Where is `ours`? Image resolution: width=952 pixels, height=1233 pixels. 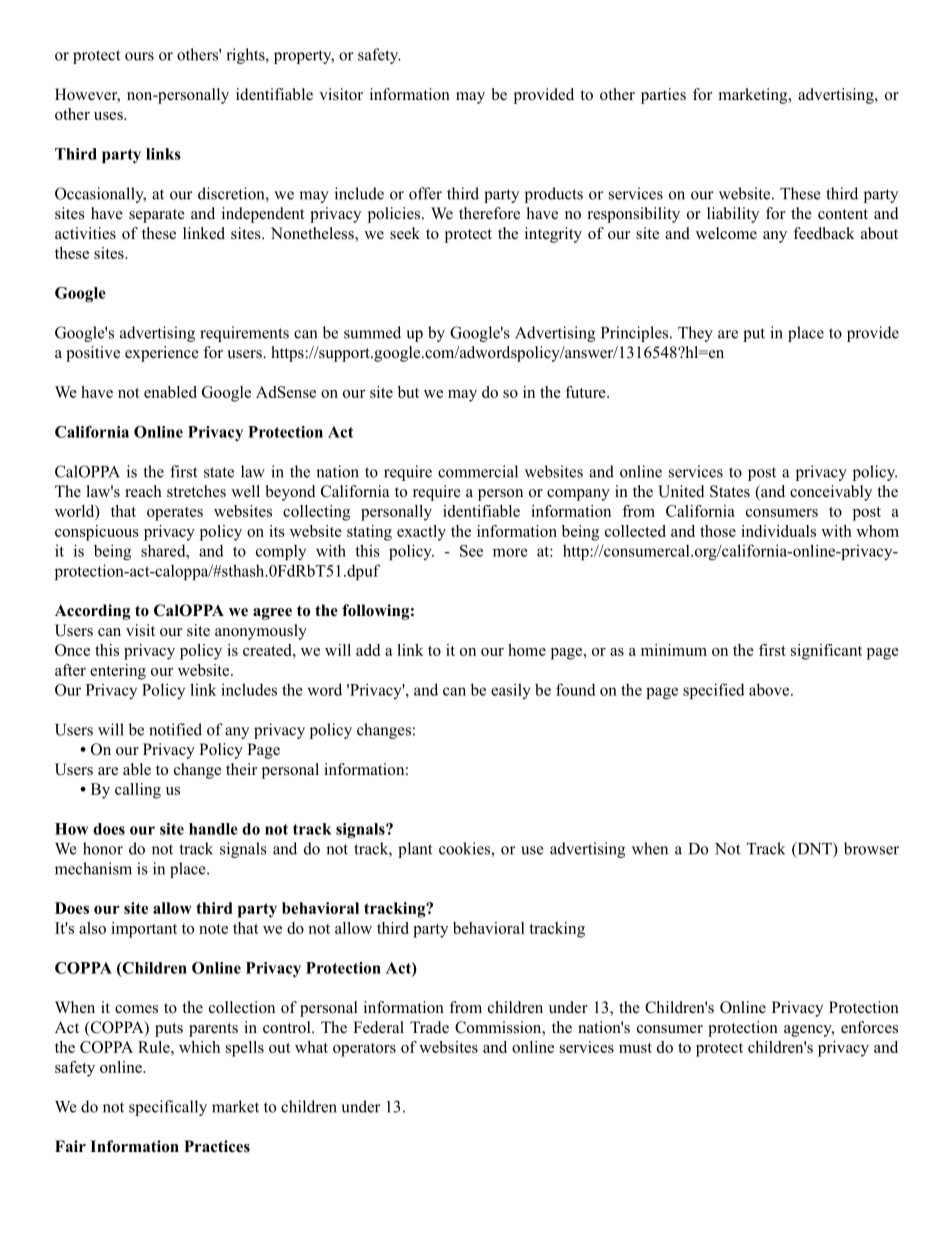 ours is located at coordinates (139, 56).
